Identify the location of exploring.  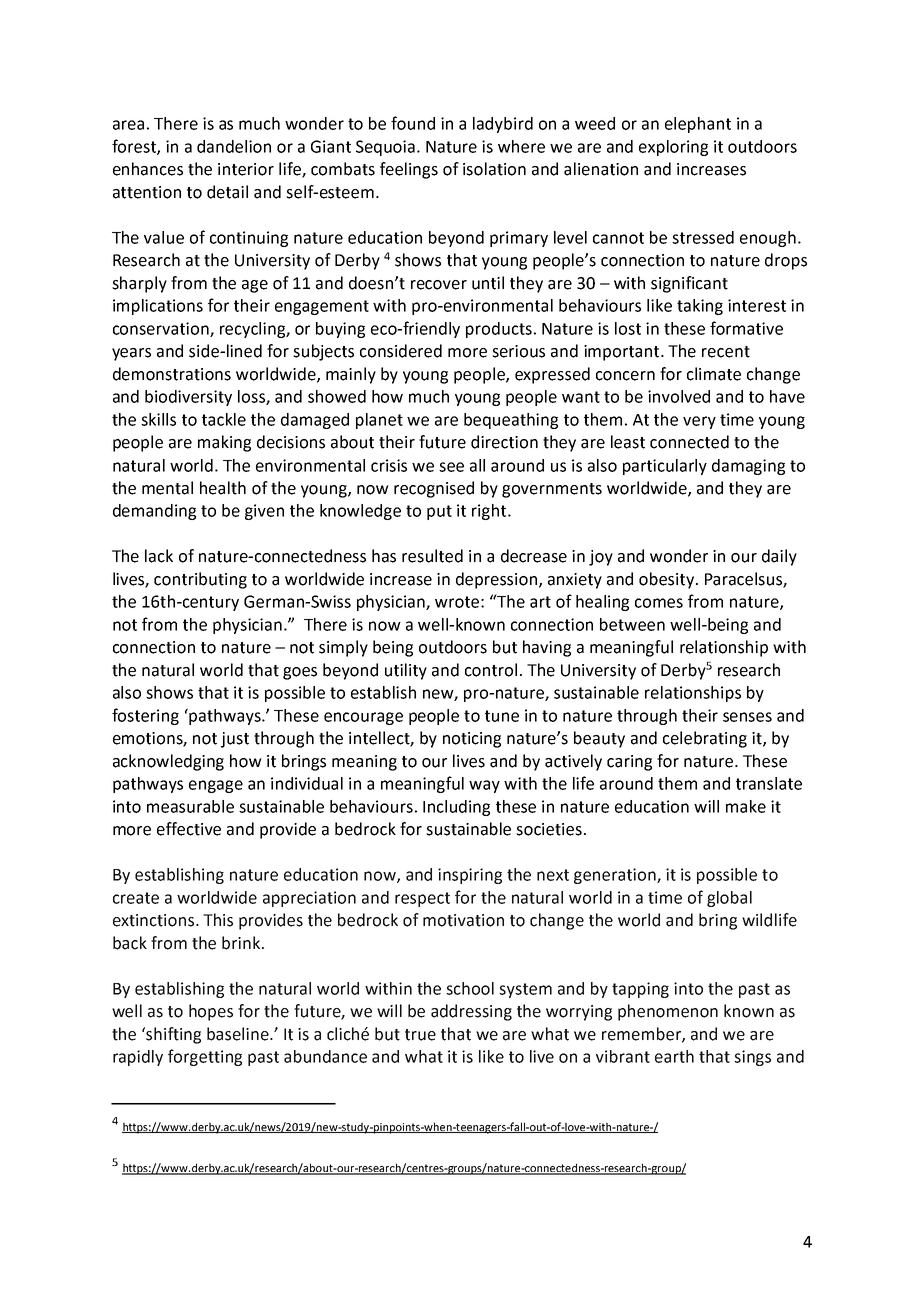
(673, 148).
